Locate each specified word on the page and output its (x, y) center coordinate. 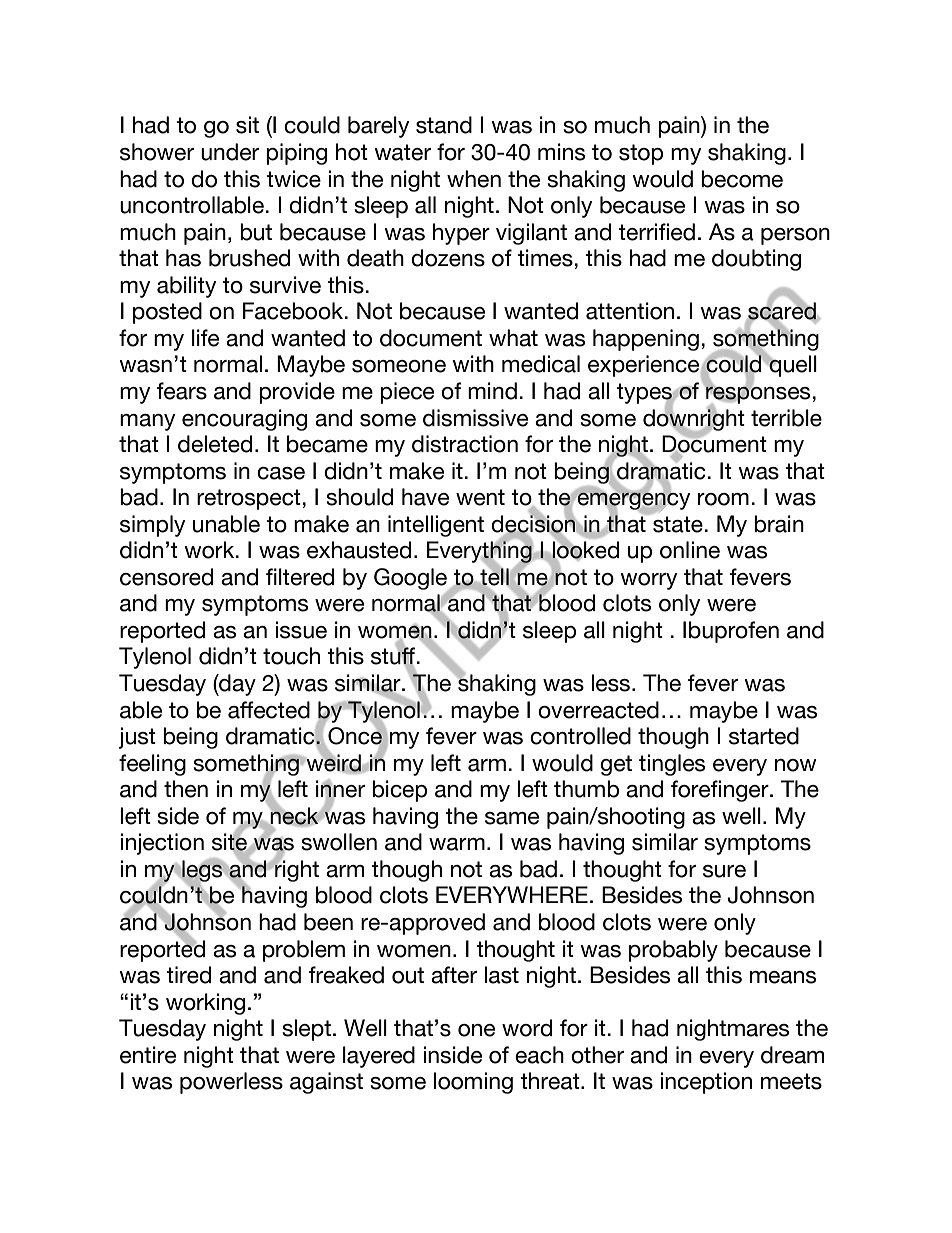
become (742, 179)
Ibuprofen (731, 632)
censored (166, 577)
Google (411, 580)
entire (148, 1055)
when (474, 179)
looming (473, 1083)
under (230, 152)
